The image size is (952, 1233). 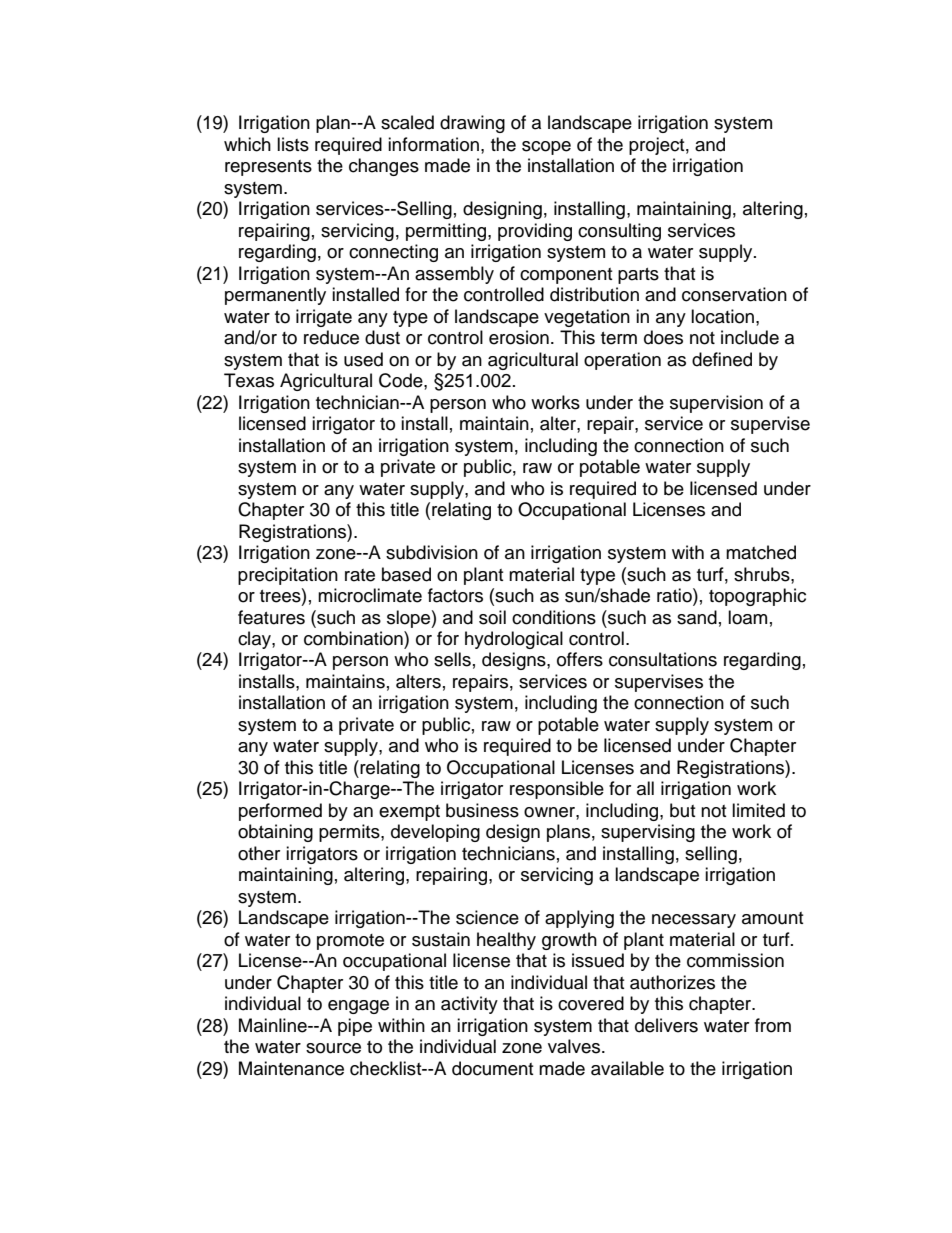 What do you see at coordinates (275, 833) in the screenshot?
I see `obtaining` at bounding box center [275, 833].
